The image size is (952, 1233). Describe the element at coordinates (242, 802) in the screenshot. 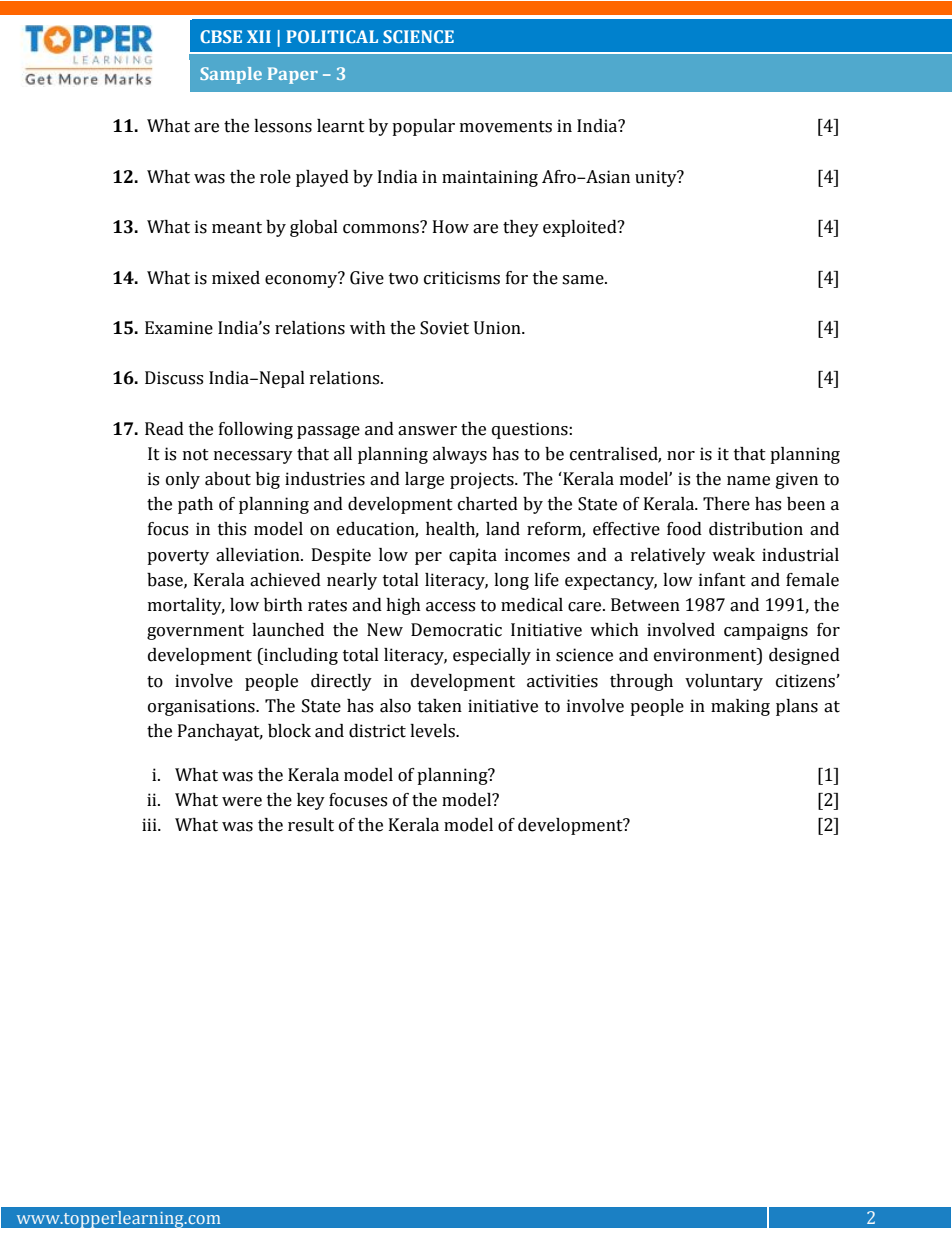

I see `were` at that location.
